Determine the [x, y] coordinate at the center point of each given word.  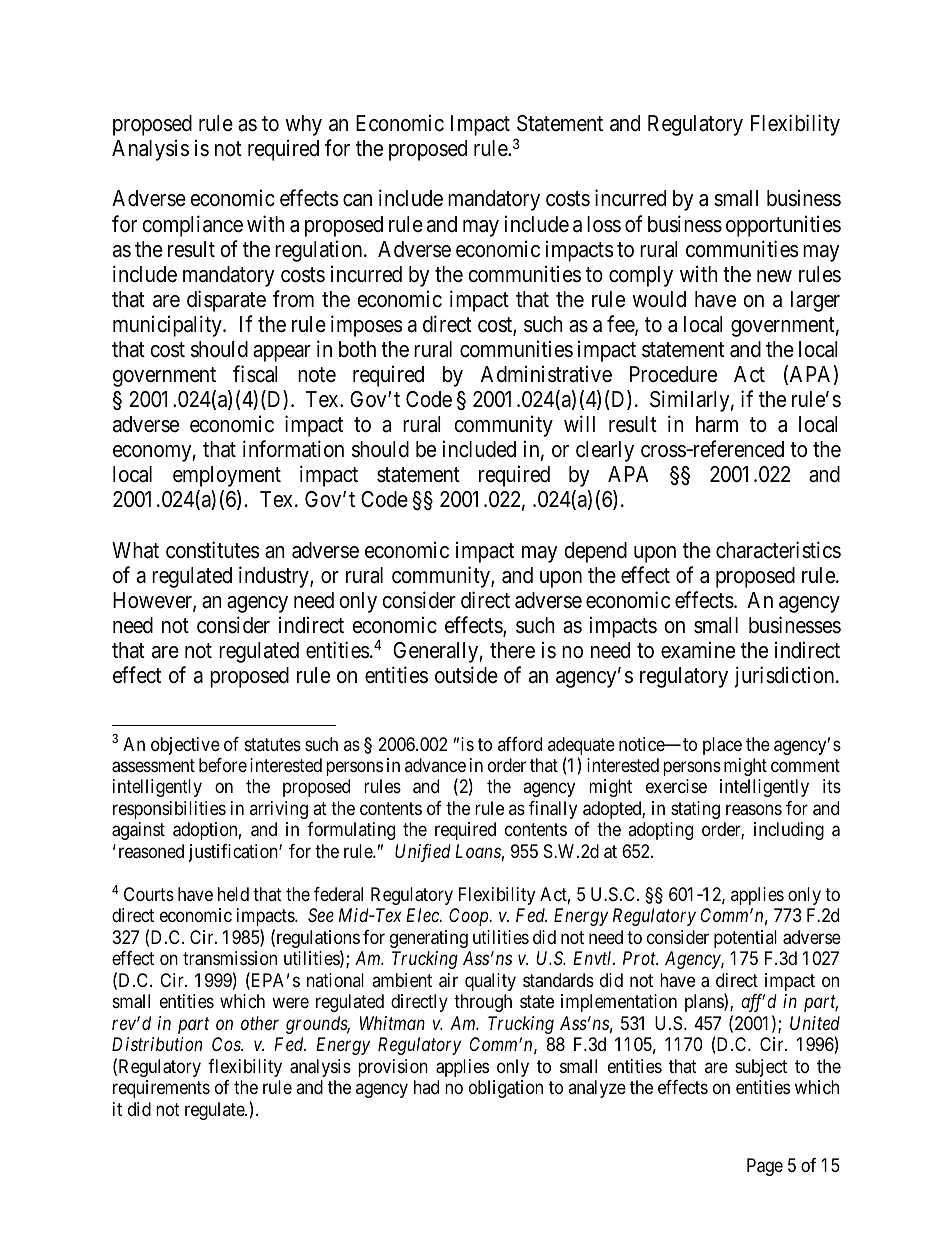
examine [698, 650]
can [357, 200]
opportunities [783, 226]
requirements [161, 1089]
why [303, 125]
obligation [506, 1089]
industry [275, 577]
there [512, 650]
